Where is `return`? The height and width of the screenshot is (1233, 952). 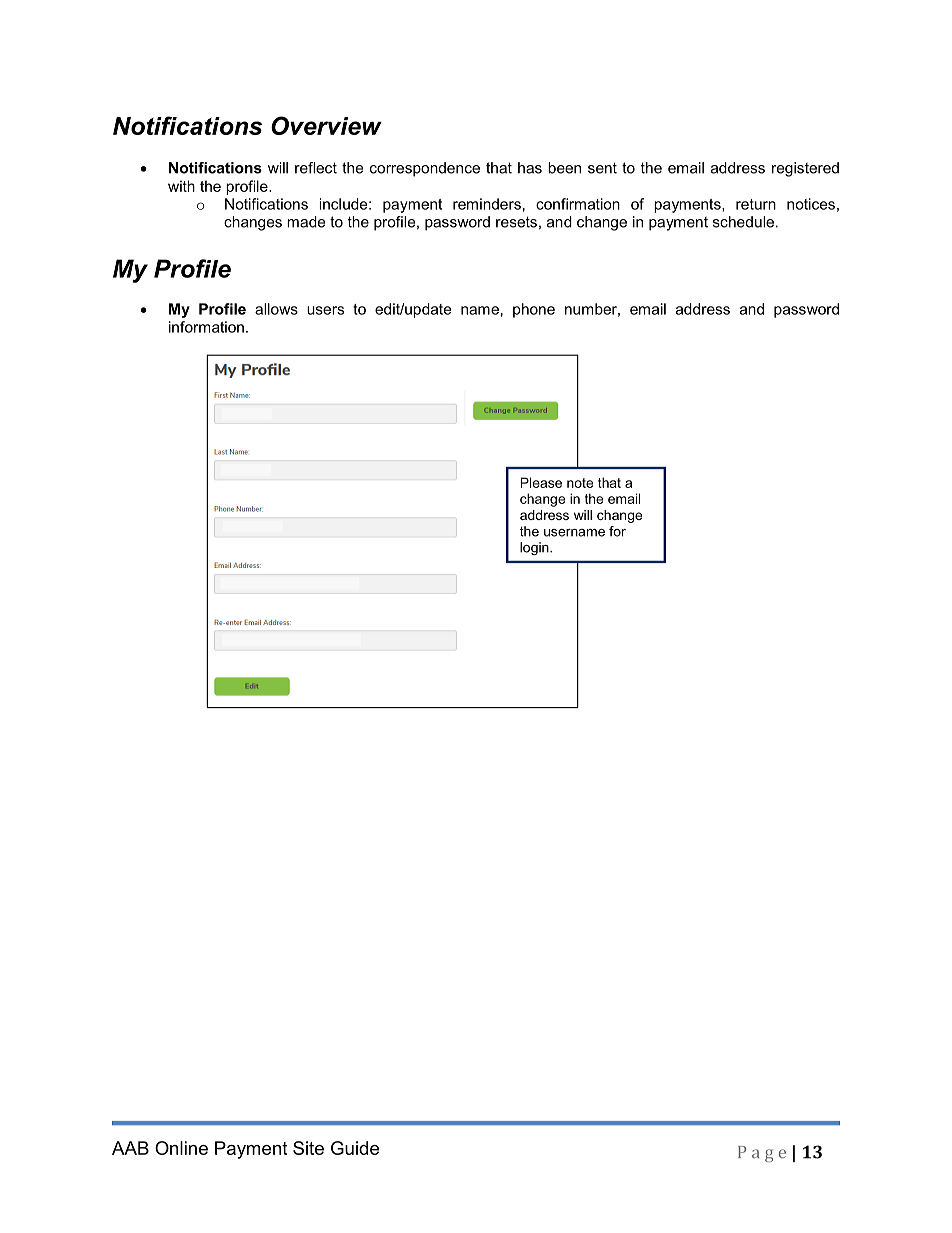 return is located at coordinates (756, 204).
